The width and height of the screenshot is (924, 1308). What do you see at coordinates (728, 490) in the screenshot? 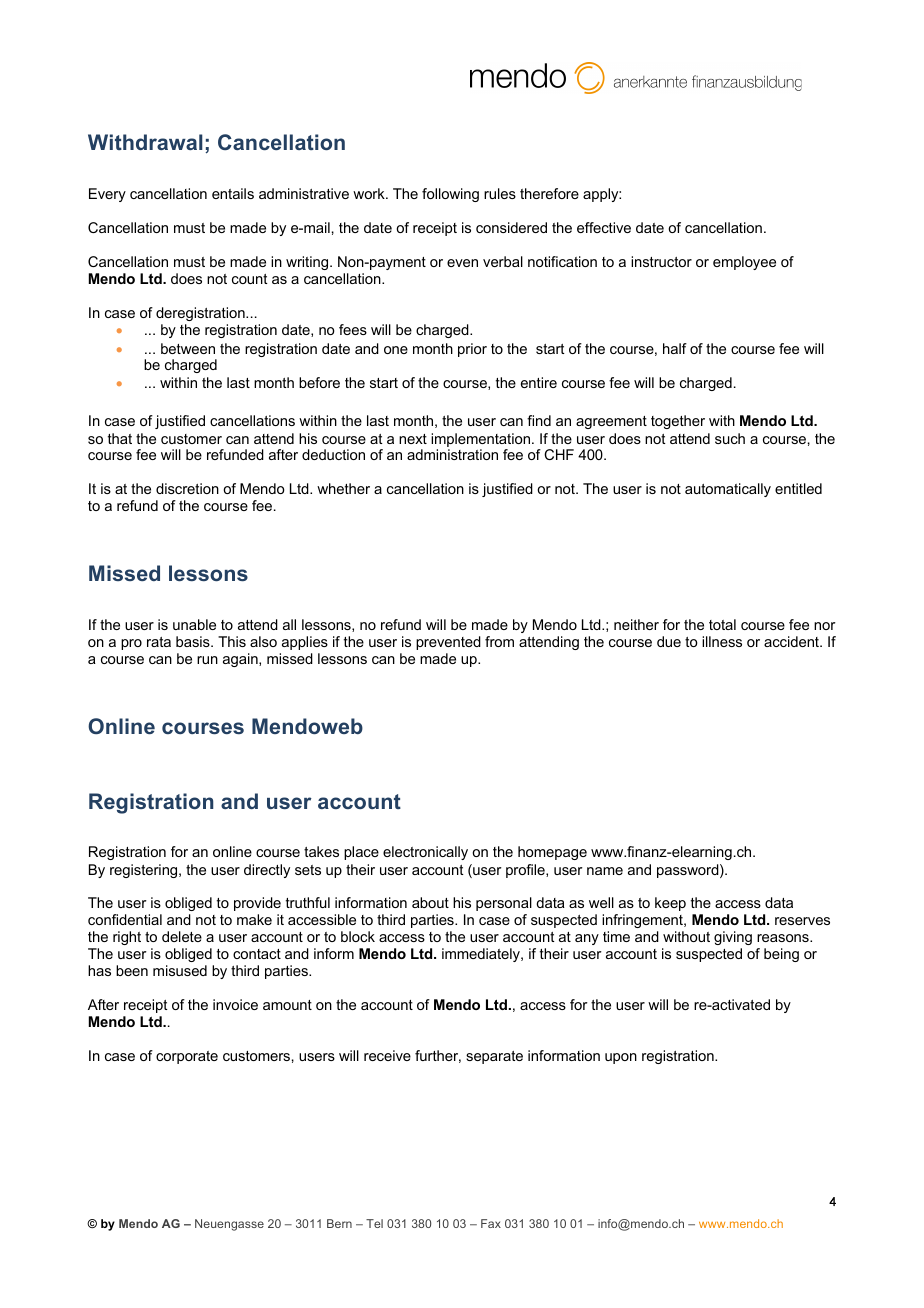
I see `automatically` at bounding box center [728, 490].
